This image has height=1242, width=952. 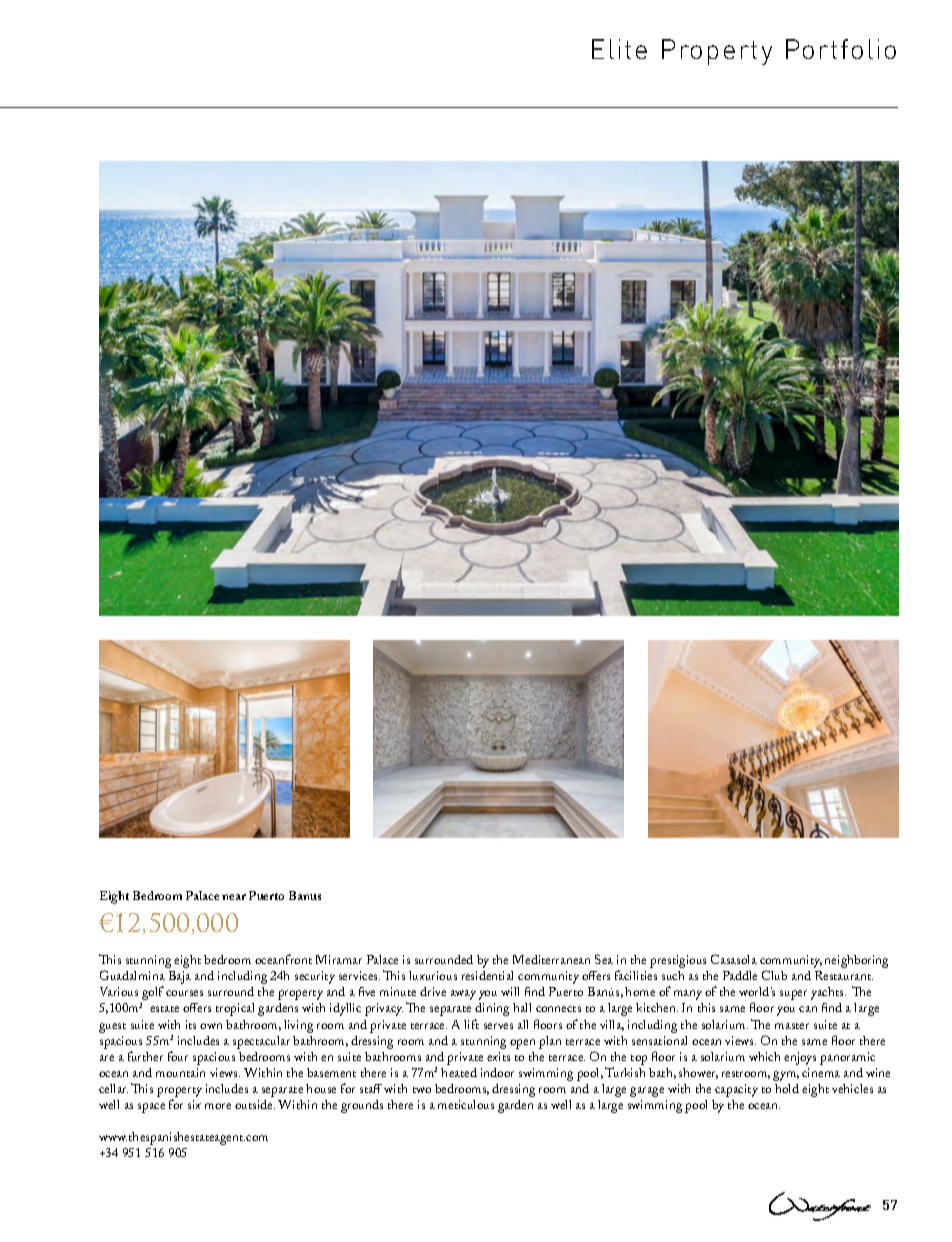 I want to click on indoor, so click(x=497, y=1072).
